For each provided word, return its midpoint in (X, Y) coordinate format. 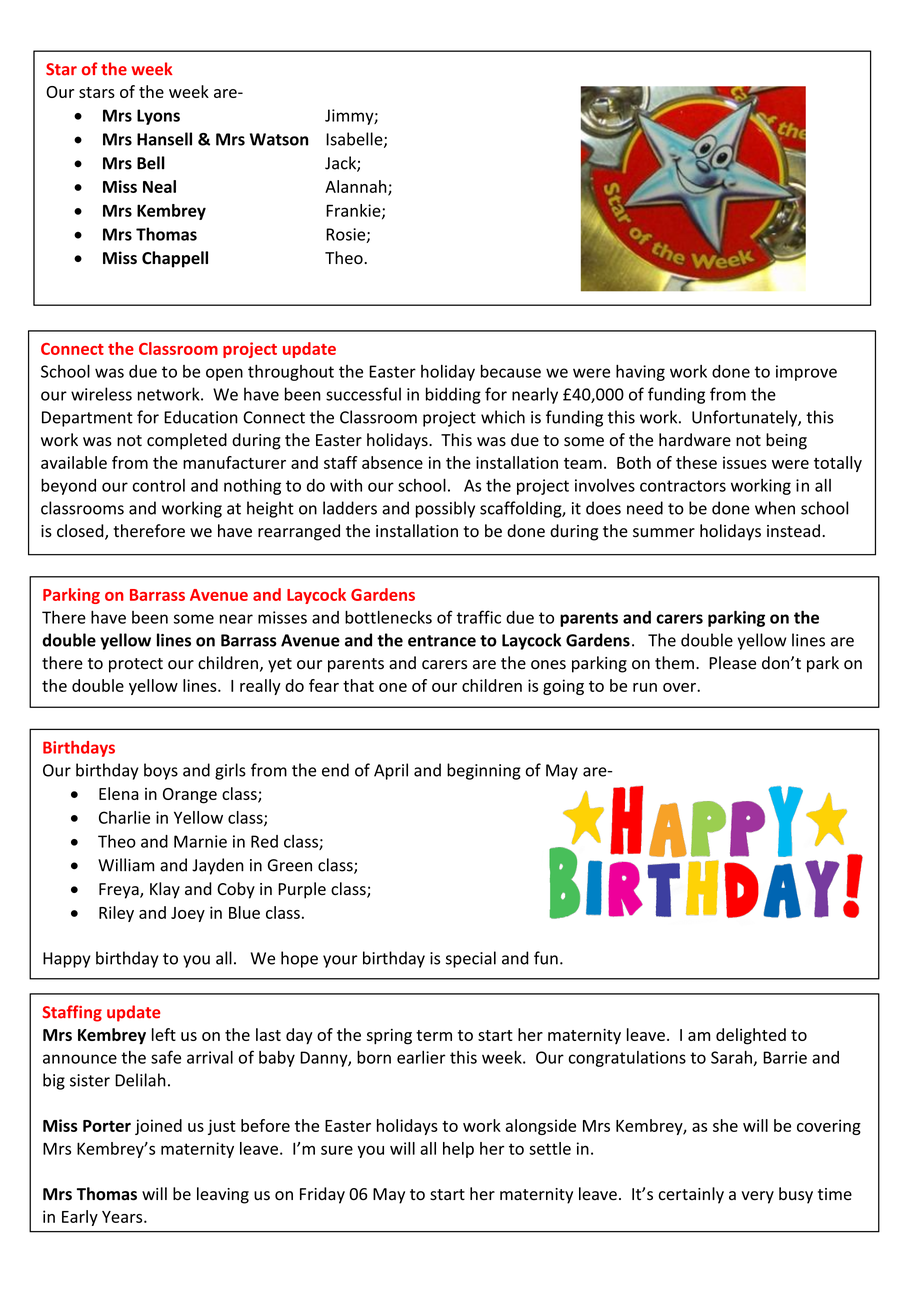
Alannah (357, 187)
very (758, 1197)
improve (806, 373)
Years (123, 1217)
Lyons (158, 117)
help (458, 1150)
